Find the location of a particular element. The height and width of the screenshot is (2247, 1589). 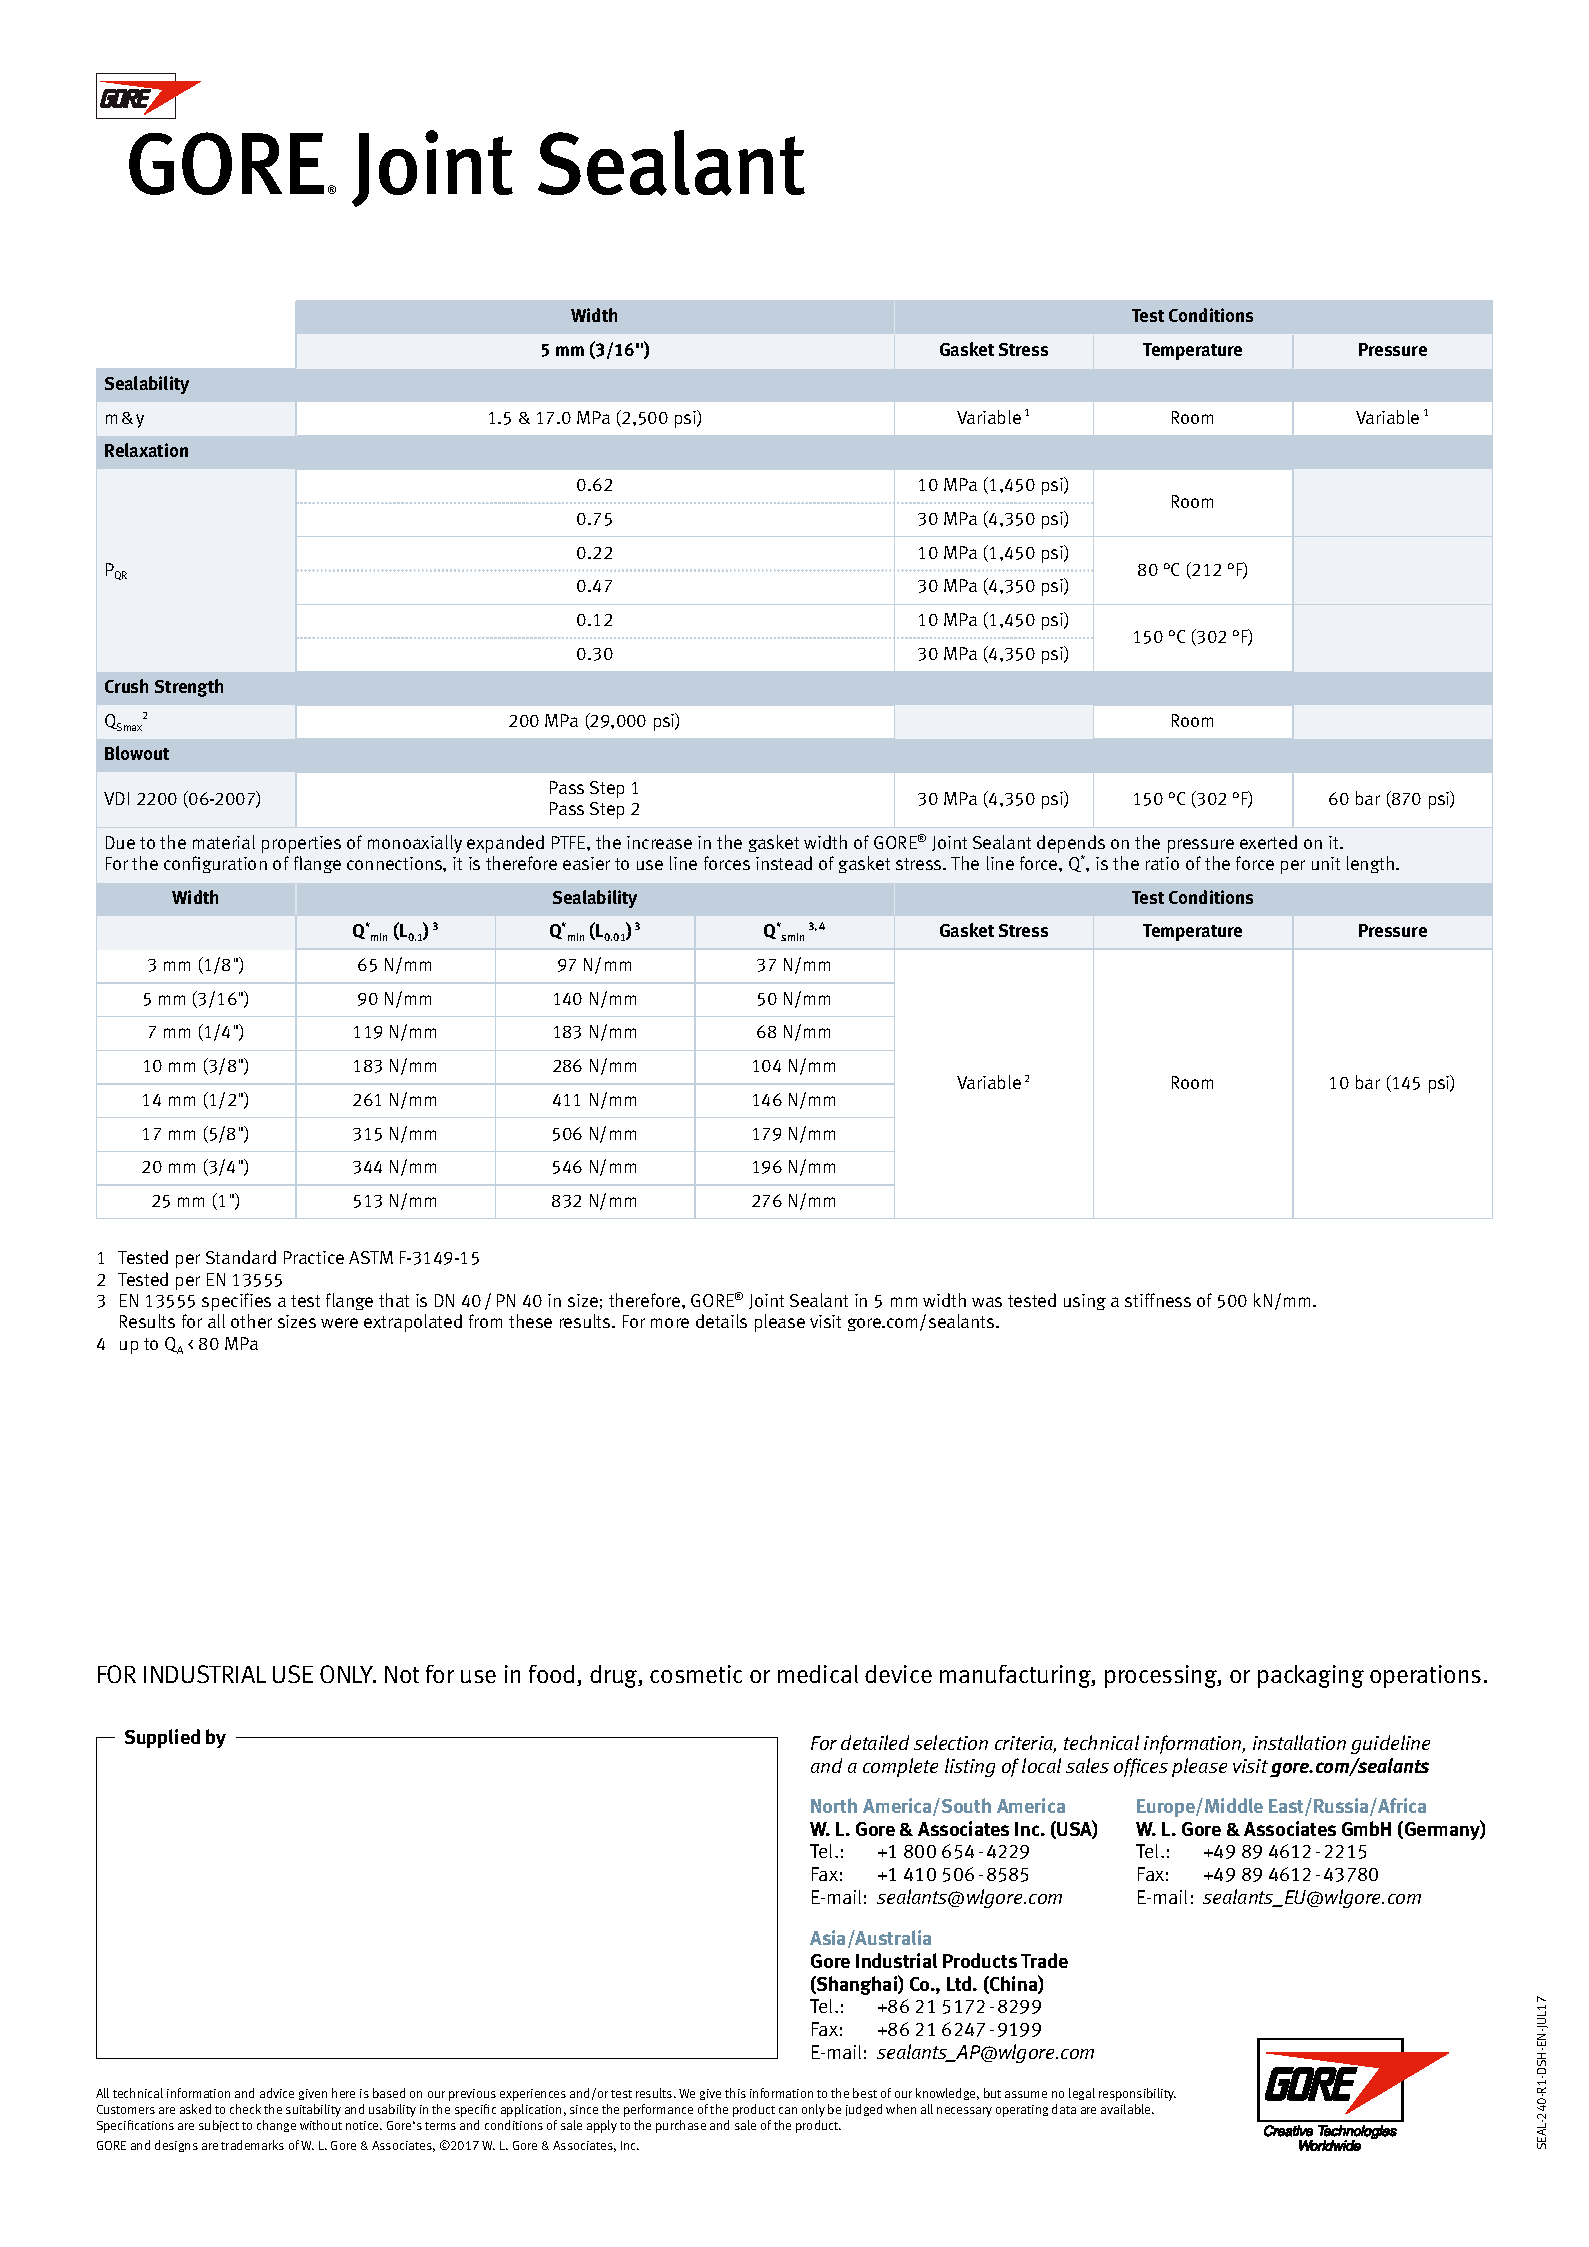

advice is located at coordinates (277, 2093).
